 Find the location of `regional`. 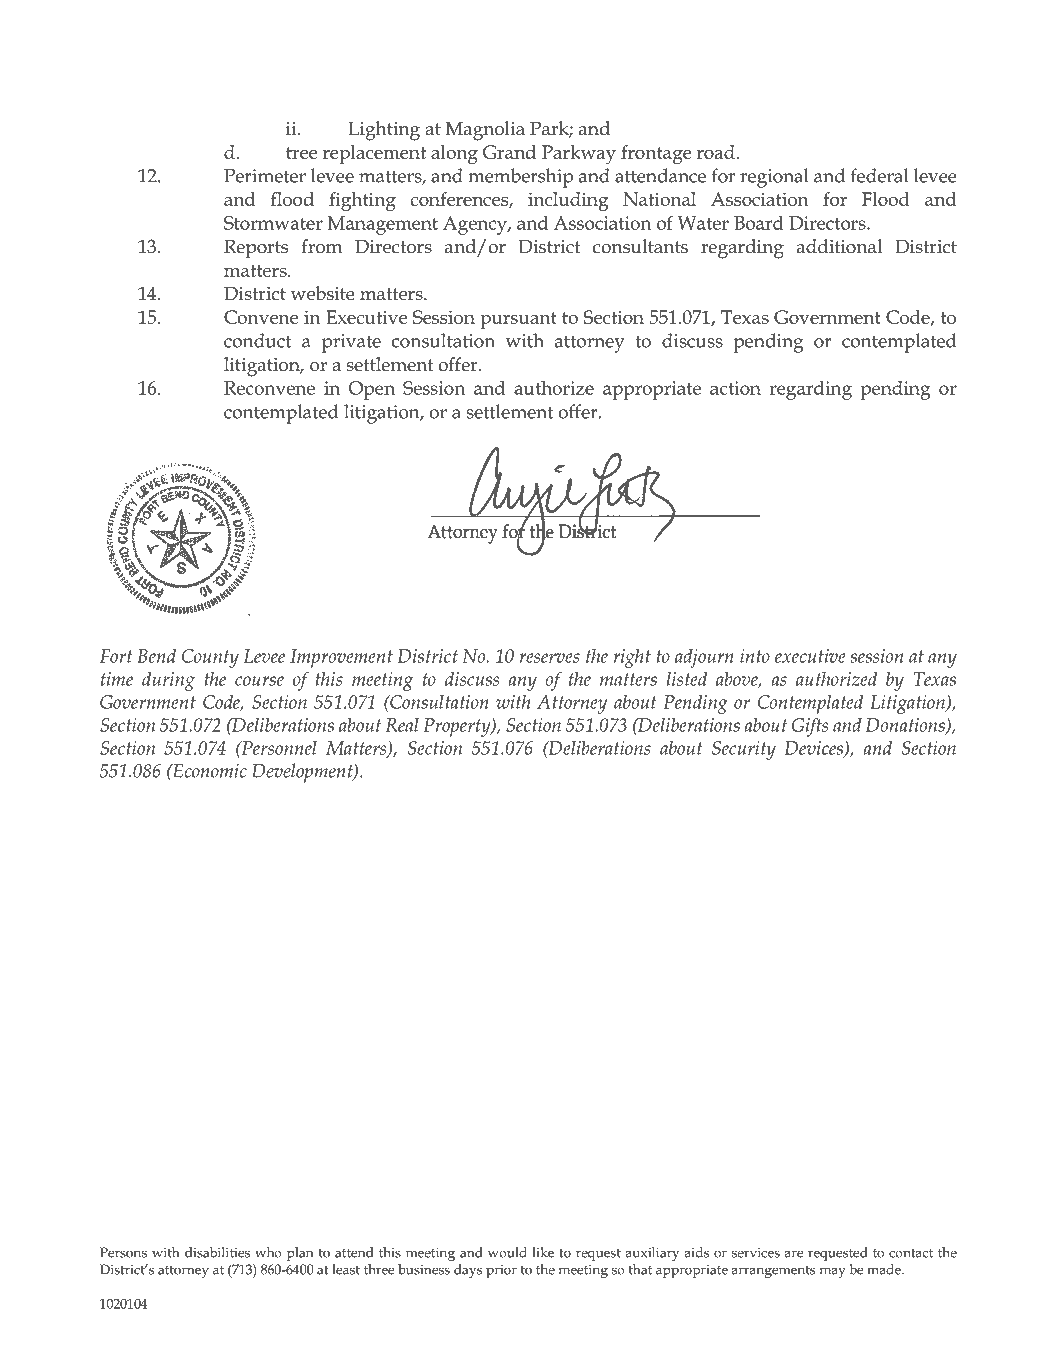

regional is located at coordinates (774, 178).
